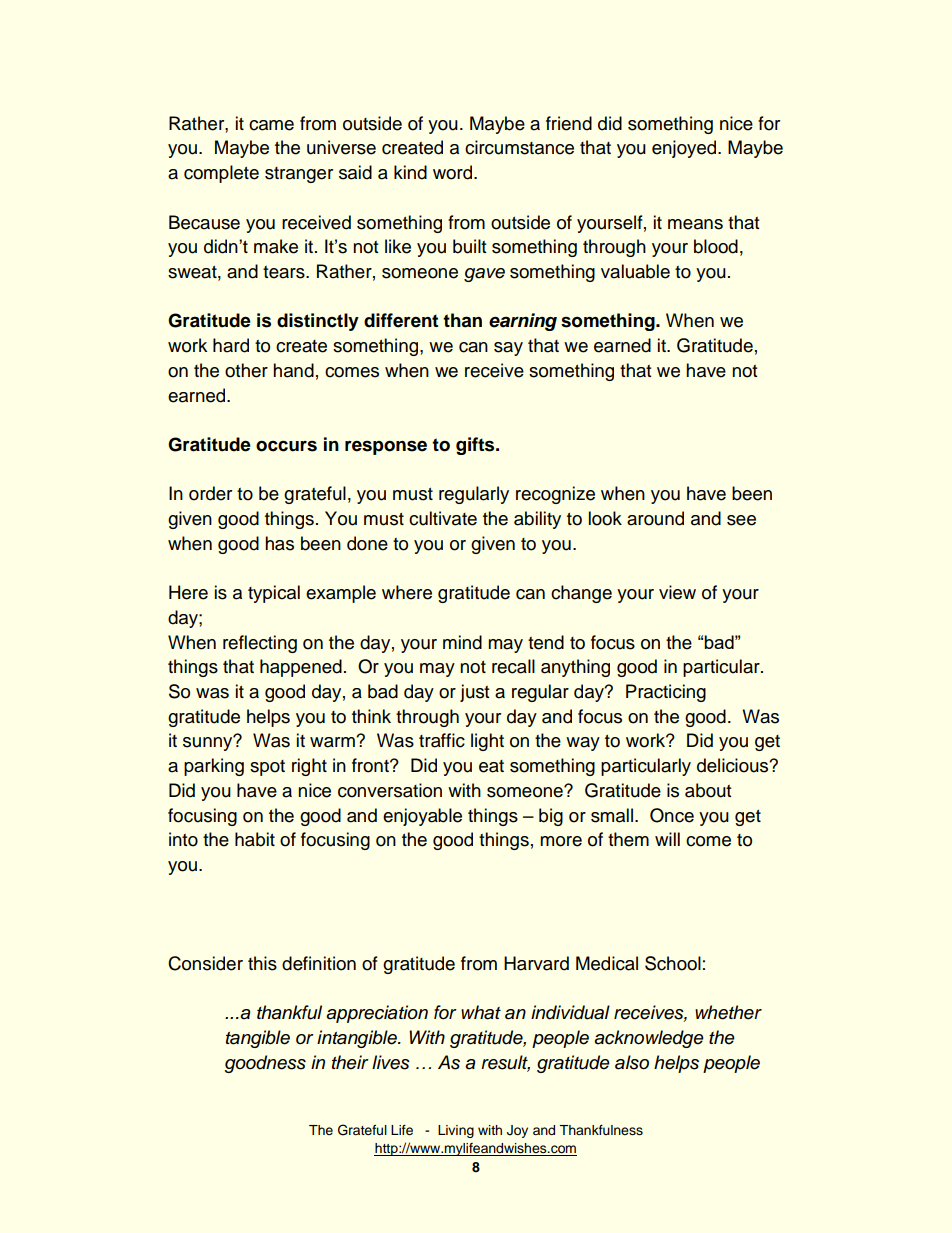 The width and height of the screenshot is (952, 1233). Describe the element at coordinates (422, 817) in the screenshot. I see `enjoyable` at that location.
